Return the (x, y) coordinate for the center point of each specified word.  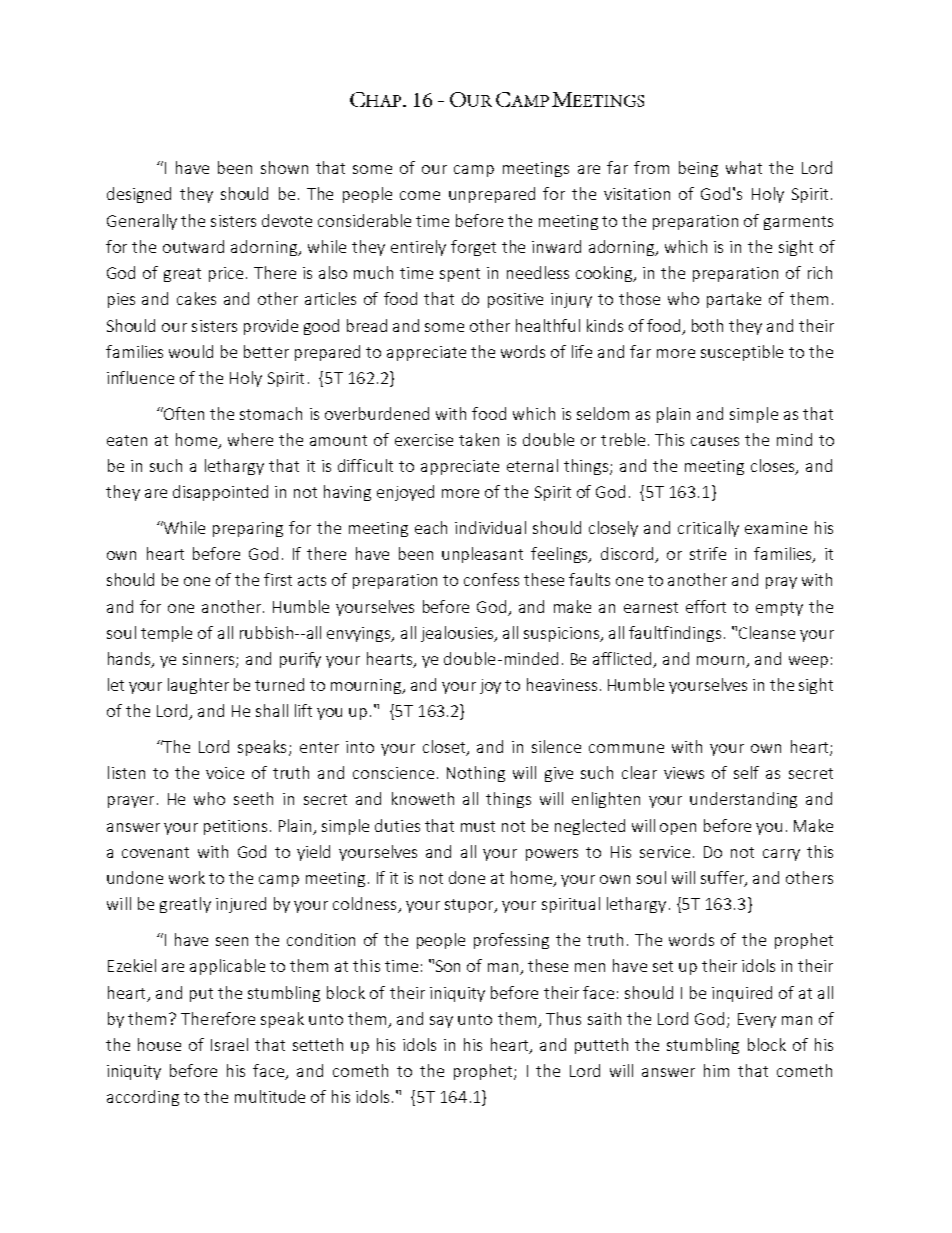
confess (491, 579)
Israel (229, 1044)
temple (166, 634)
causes (715, 441)
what (744, 167)
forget (473, 248)
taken (479, 439)
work (187, 877)
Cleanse (767, 632)
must (478, 826)
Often (183, 413)
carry (781, 855)
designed (139, 195)
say (441, 1022)
